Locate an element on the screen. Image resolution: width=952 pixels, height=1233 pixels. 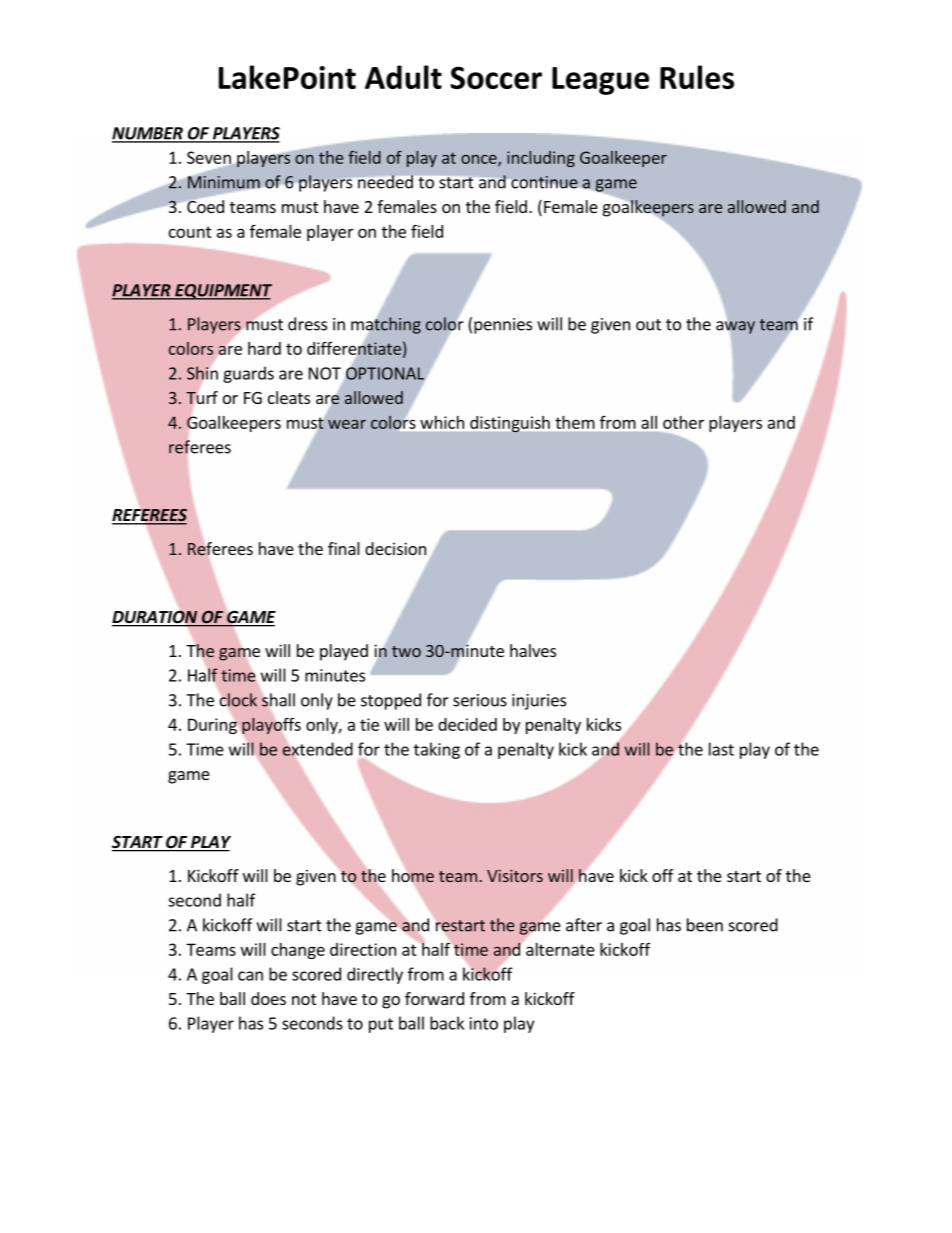
other is located at coordinates (683, 422).
